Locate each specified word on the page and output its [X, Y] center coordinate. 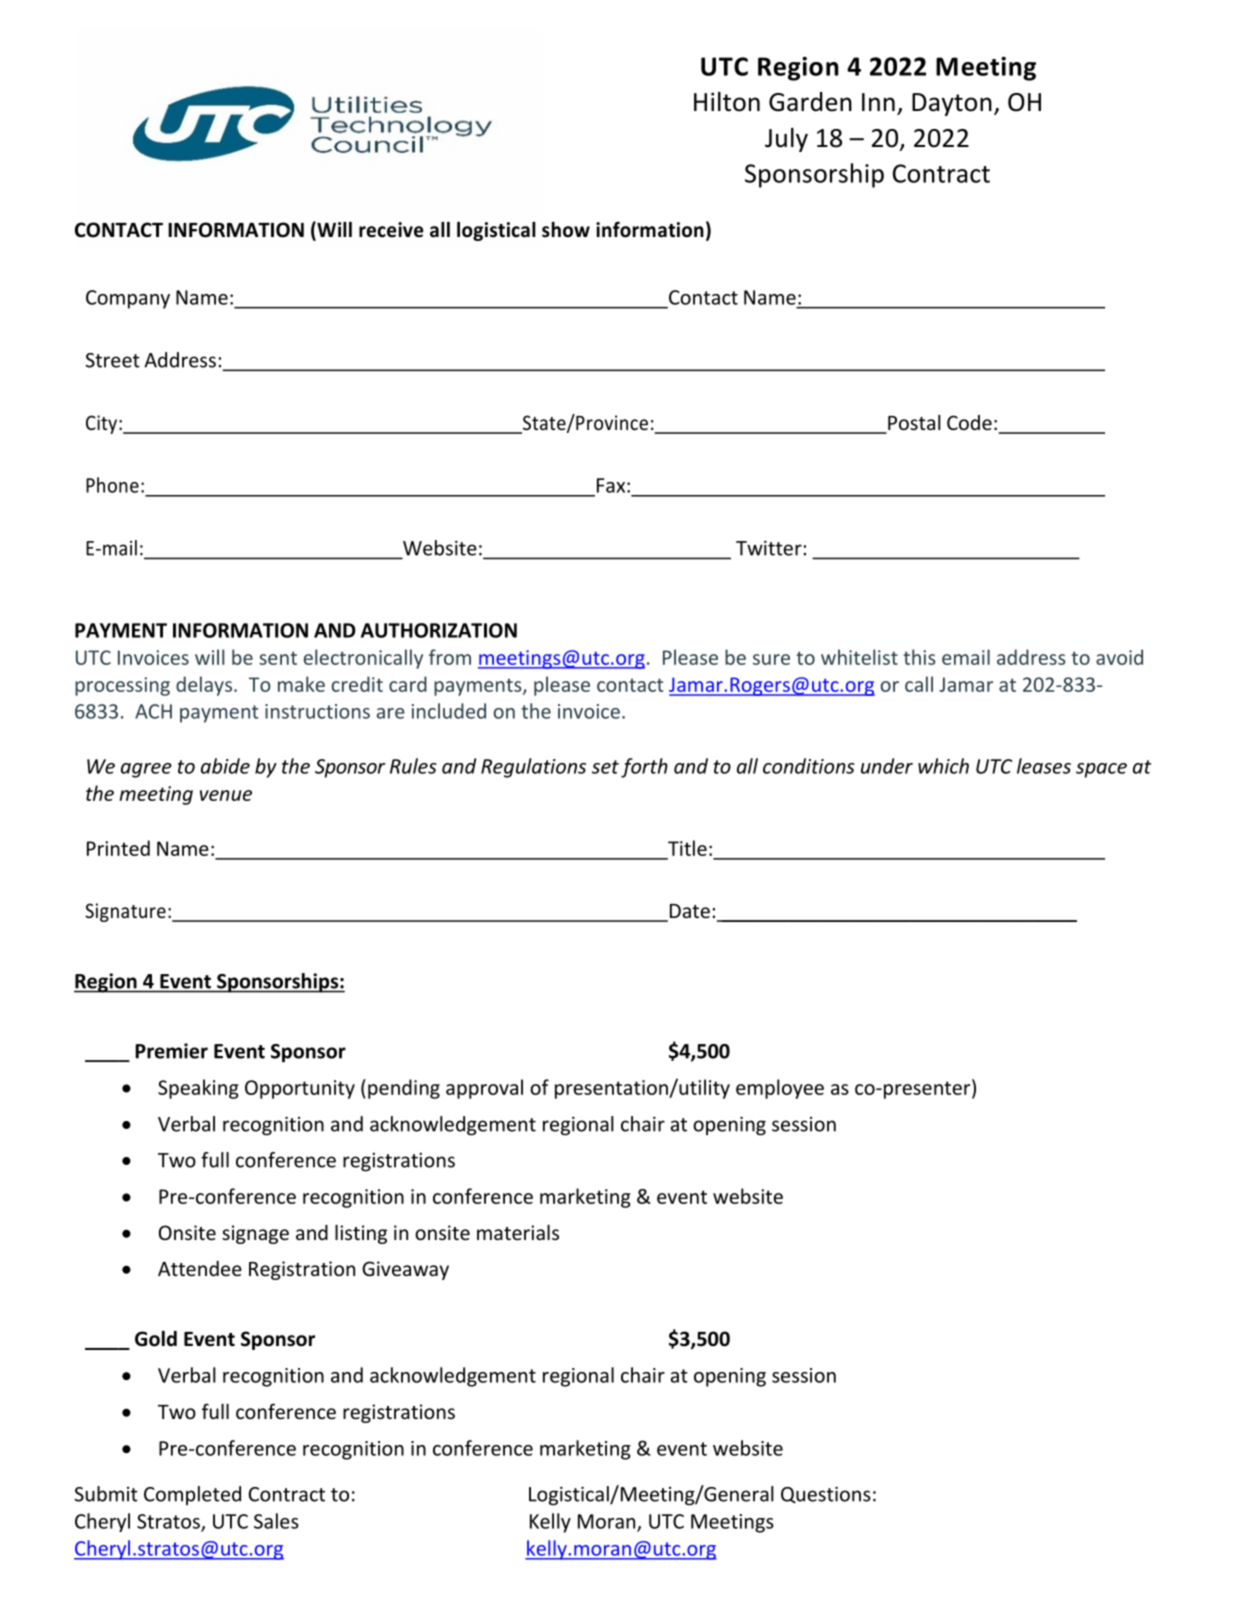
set [605, 767]
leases [1044, 766]
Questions [826, 1494]
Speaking [198, 1089]
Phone [112, 485]
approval [484, 1089]
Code [969, 422]
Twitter [769, 548]
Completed [192, 1495]
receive [391, 230]
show [566, 230]
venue [226, 795]
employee [780, 1089]
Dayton [952, 104]
